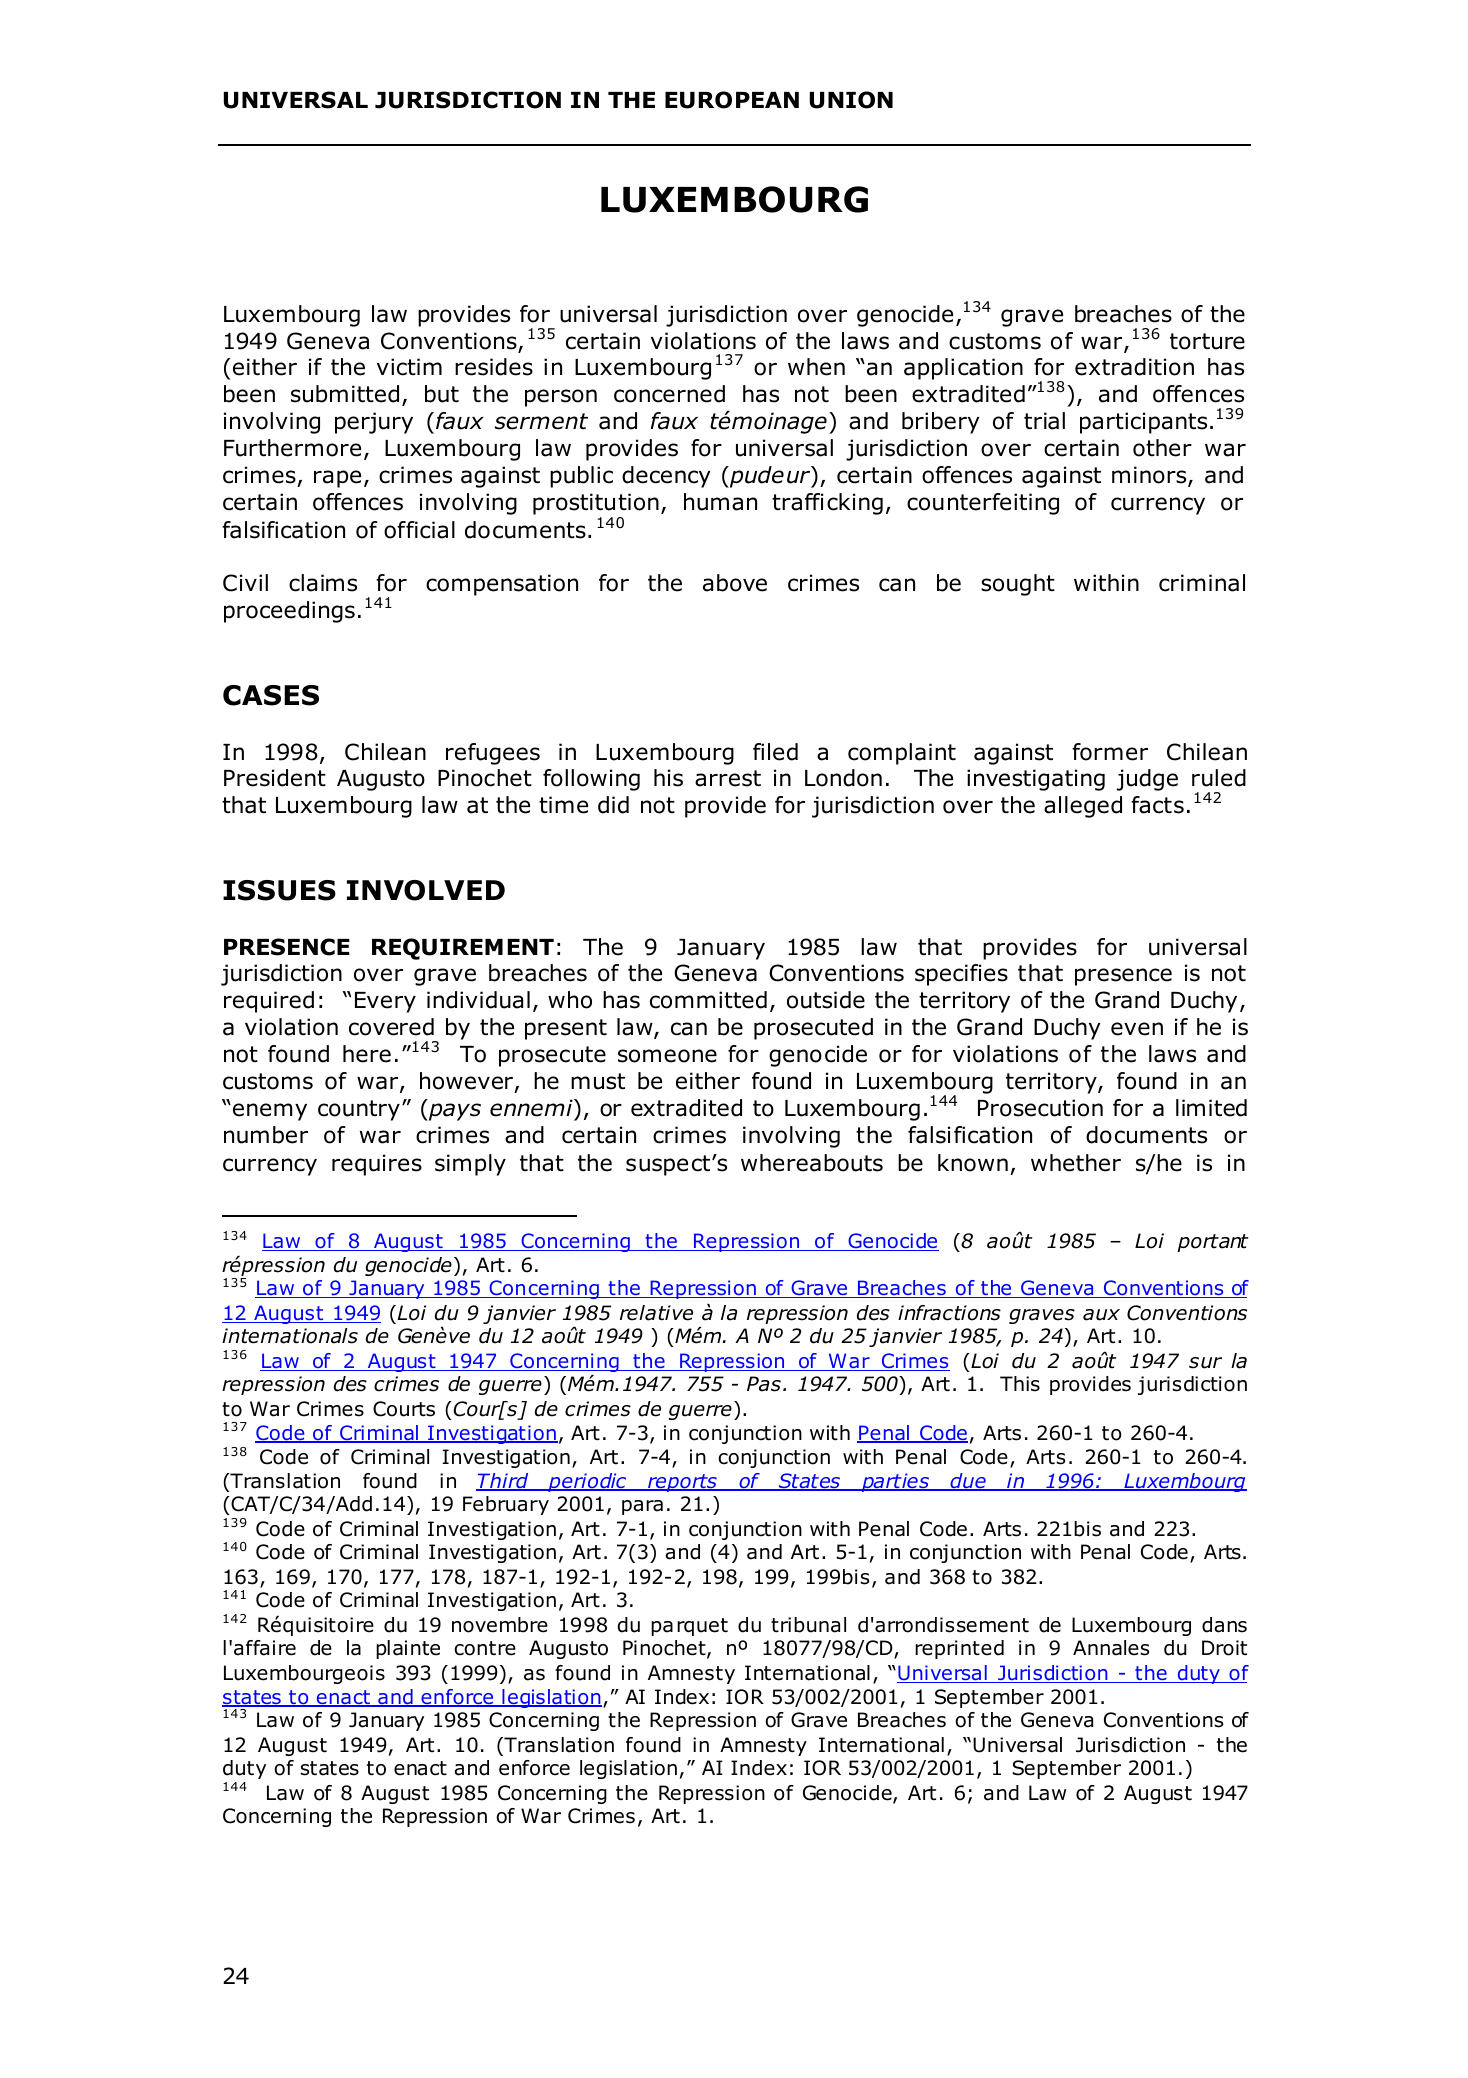 The height and width of the document is (2078, 1468). What do you see at coordinates (408, 1649) in the document?
I see `plainte` at bounding box center [408, 1649].
